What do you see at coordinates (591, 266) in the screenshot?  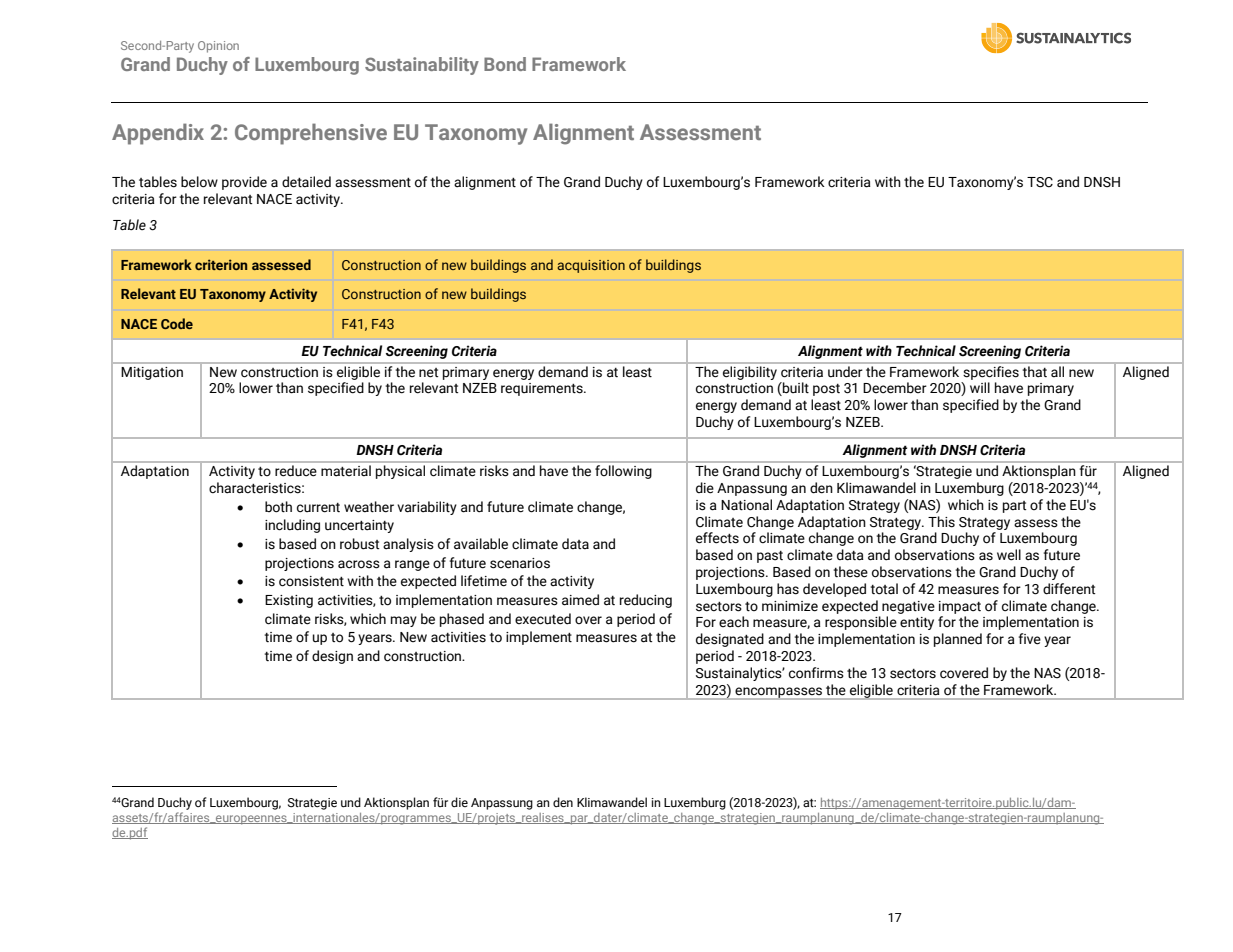 I see `acquisition` at bounding box center [591, 266].
